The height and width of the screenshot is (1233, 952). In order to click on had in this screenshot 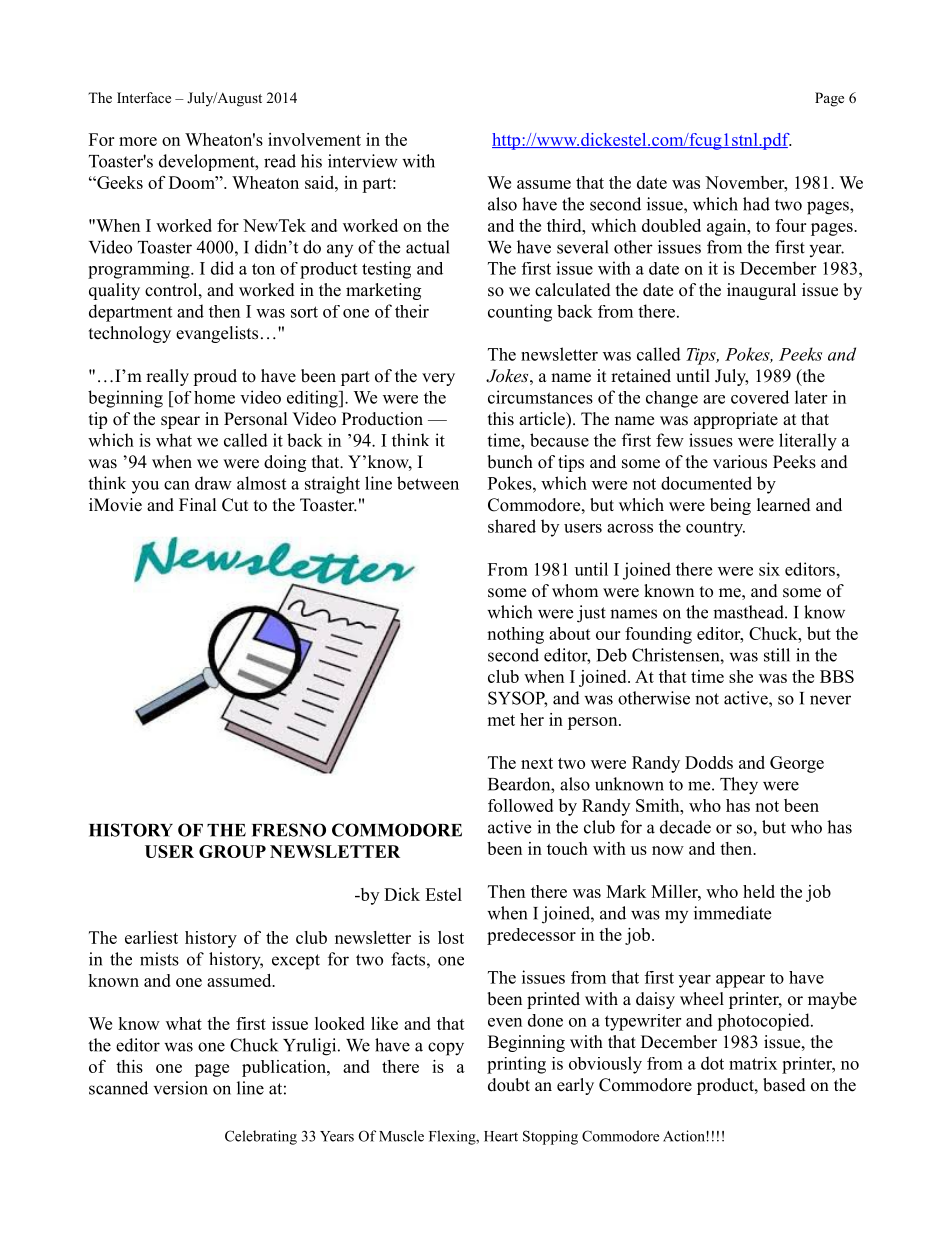, I will do `click(756, 204)`.
